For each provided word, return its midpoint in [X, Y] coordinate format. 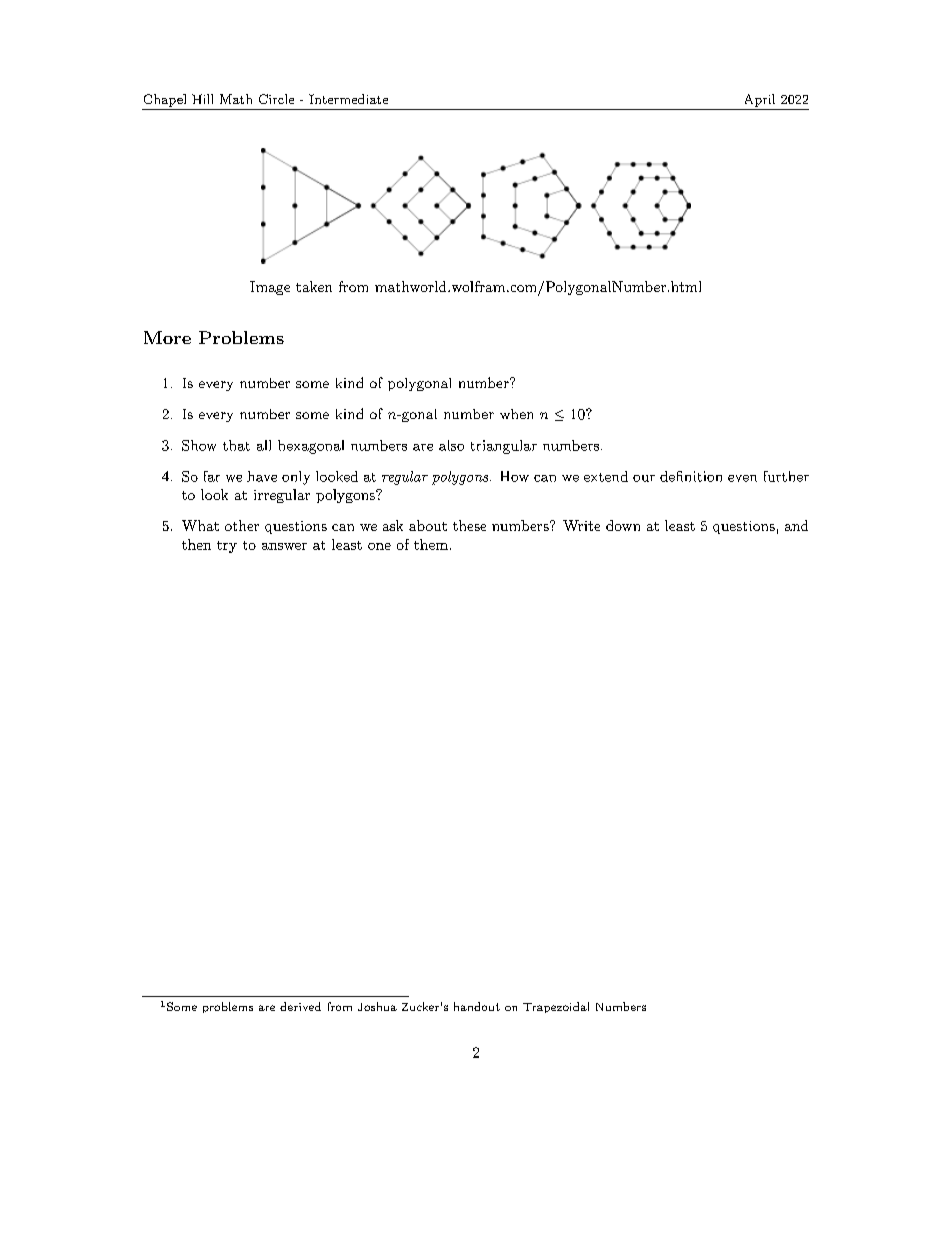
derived [300, 1006]
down [623, 525]
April [760, 100]
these [469, 525]
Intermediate [348, 99]
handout [477, 1006]
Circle [276, 99]
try [227, 547]
